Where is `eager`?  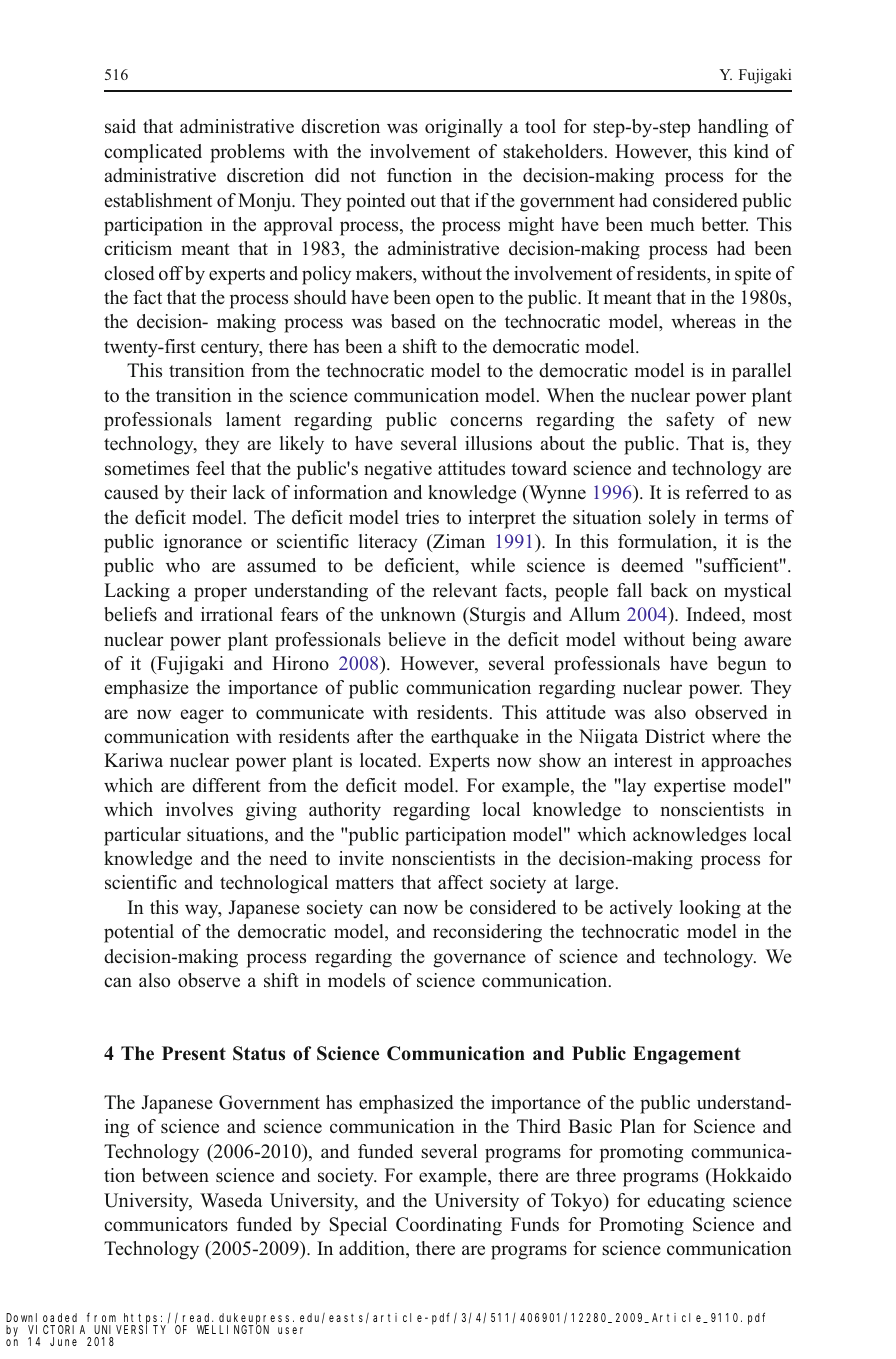 eager is located at coordinates (202, 716).
